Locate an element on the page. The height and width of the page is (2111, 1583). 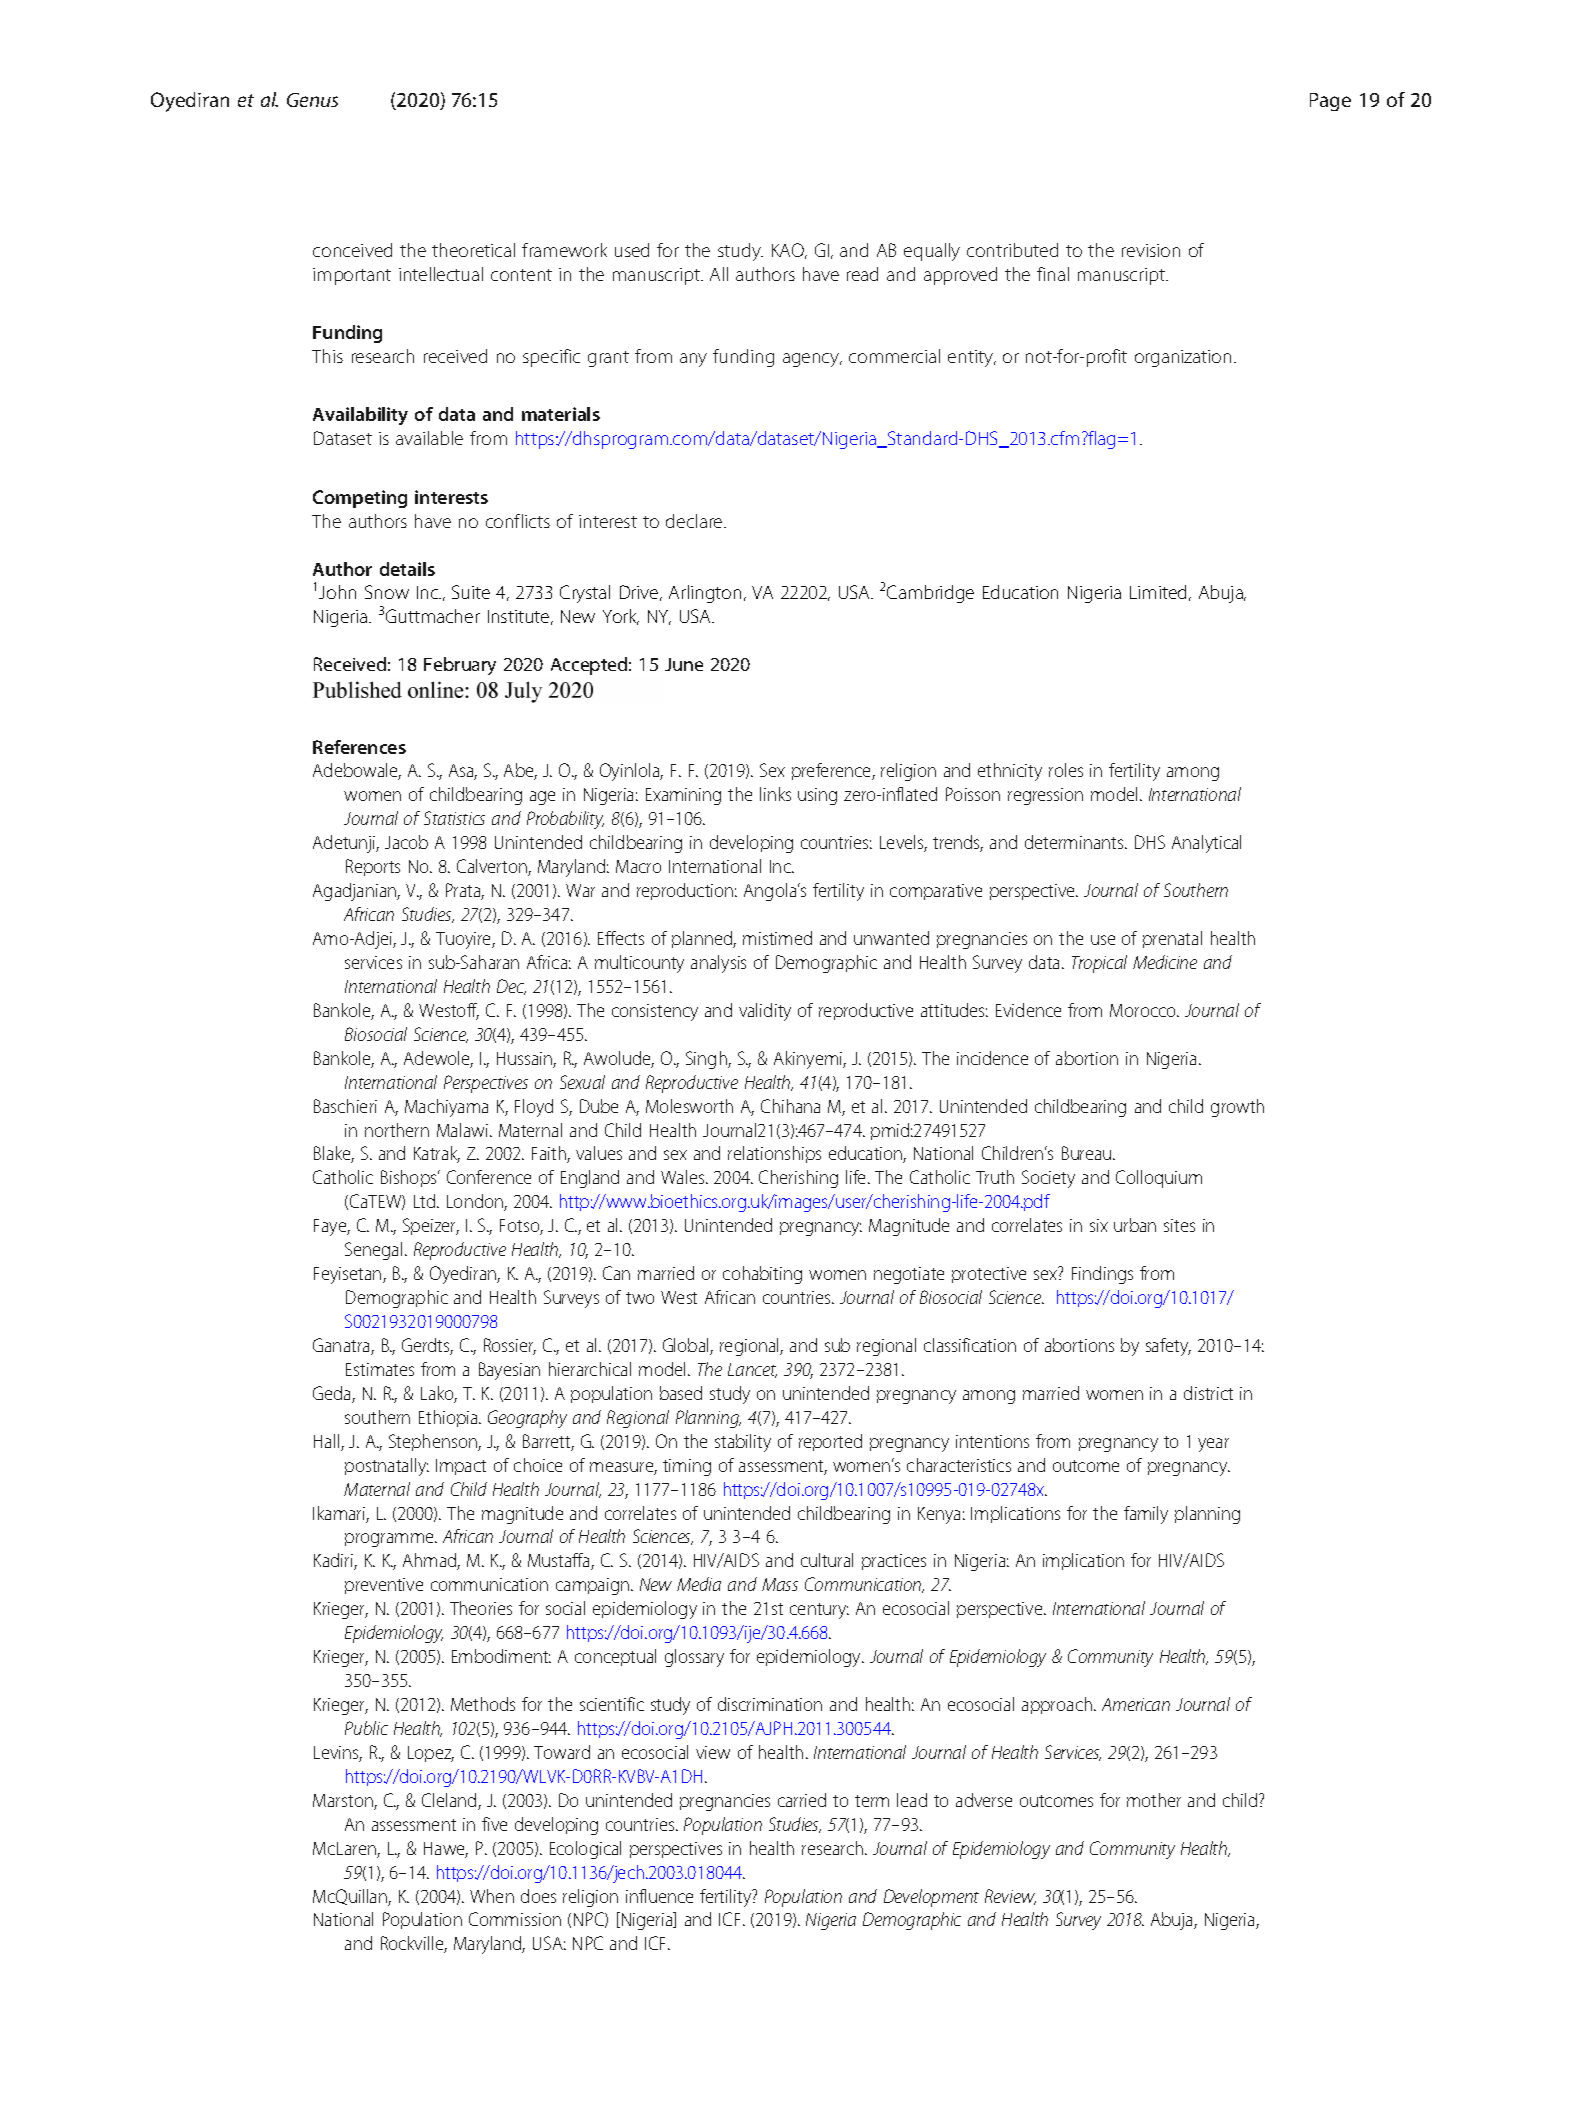
validity is located at coordinates (765, 1012).
